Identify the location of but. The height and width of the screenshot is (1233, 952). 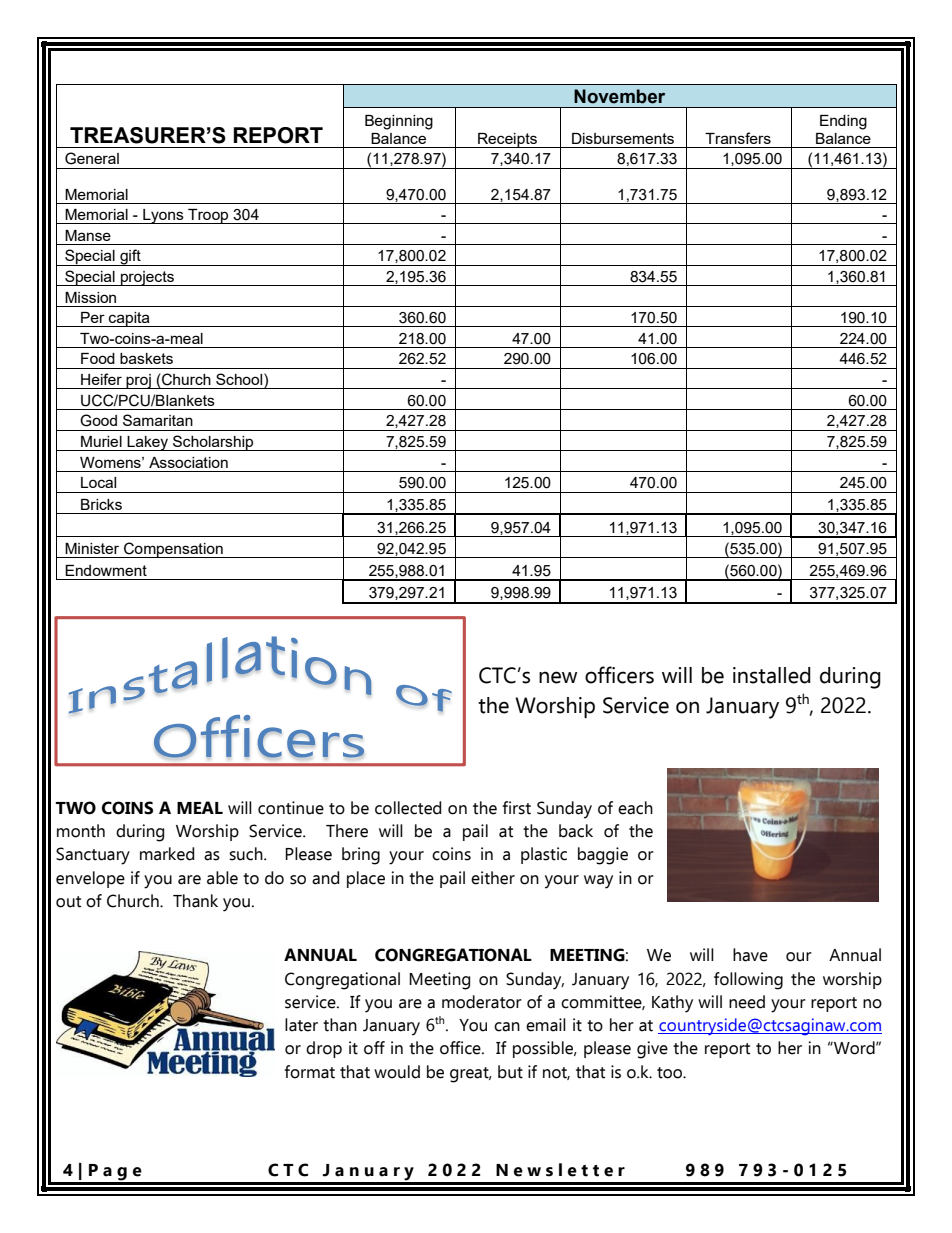
(510, 1072).
